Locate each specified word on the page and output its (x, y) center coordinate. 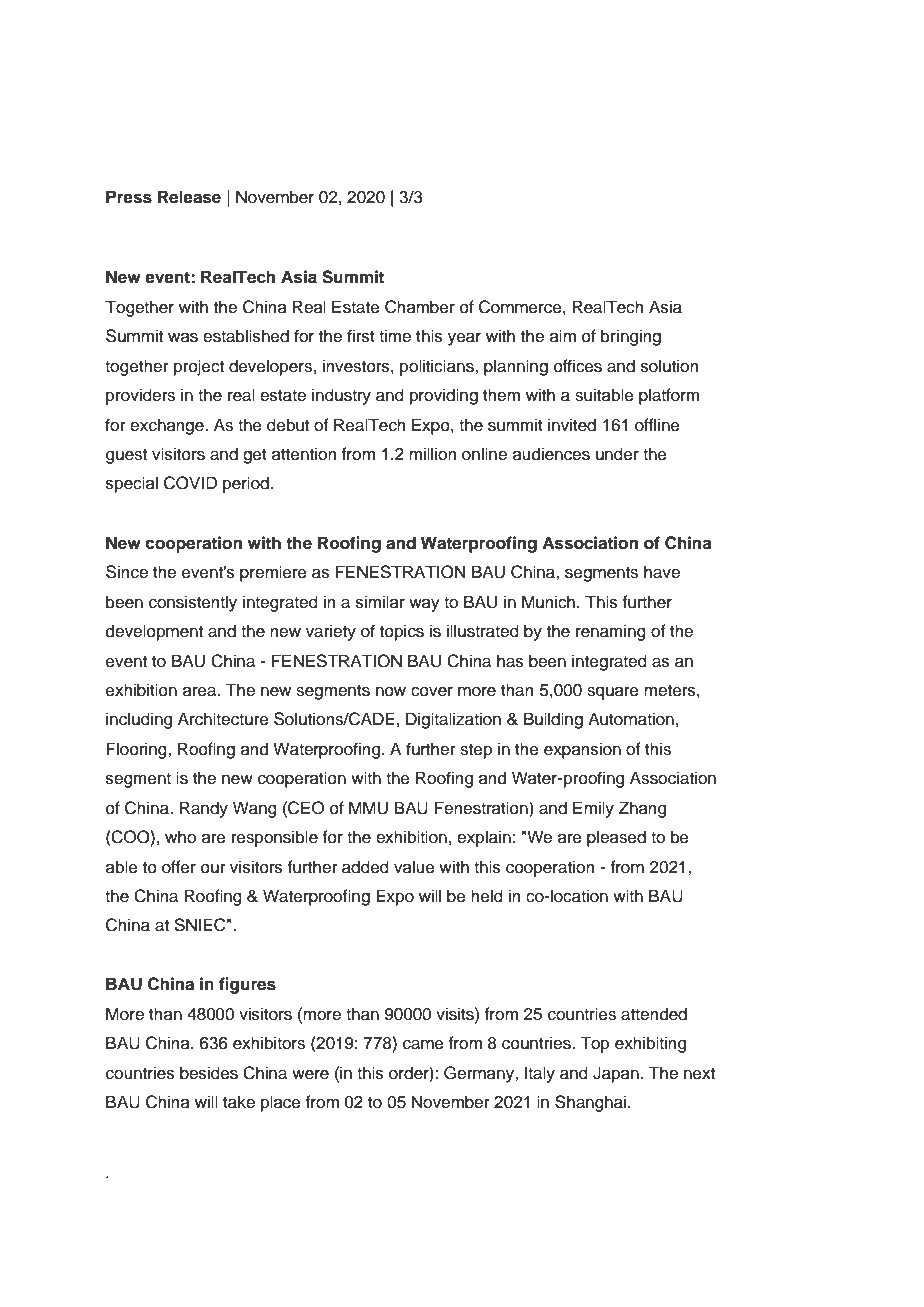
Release (189, 197)
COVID (190, 483)
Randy (204, 809)
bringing (631, 337)
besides (209, 1073)
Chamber (420, 307)
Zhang (642, 809)
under (617, 454)
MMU (368, 808)
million (432, 454)
